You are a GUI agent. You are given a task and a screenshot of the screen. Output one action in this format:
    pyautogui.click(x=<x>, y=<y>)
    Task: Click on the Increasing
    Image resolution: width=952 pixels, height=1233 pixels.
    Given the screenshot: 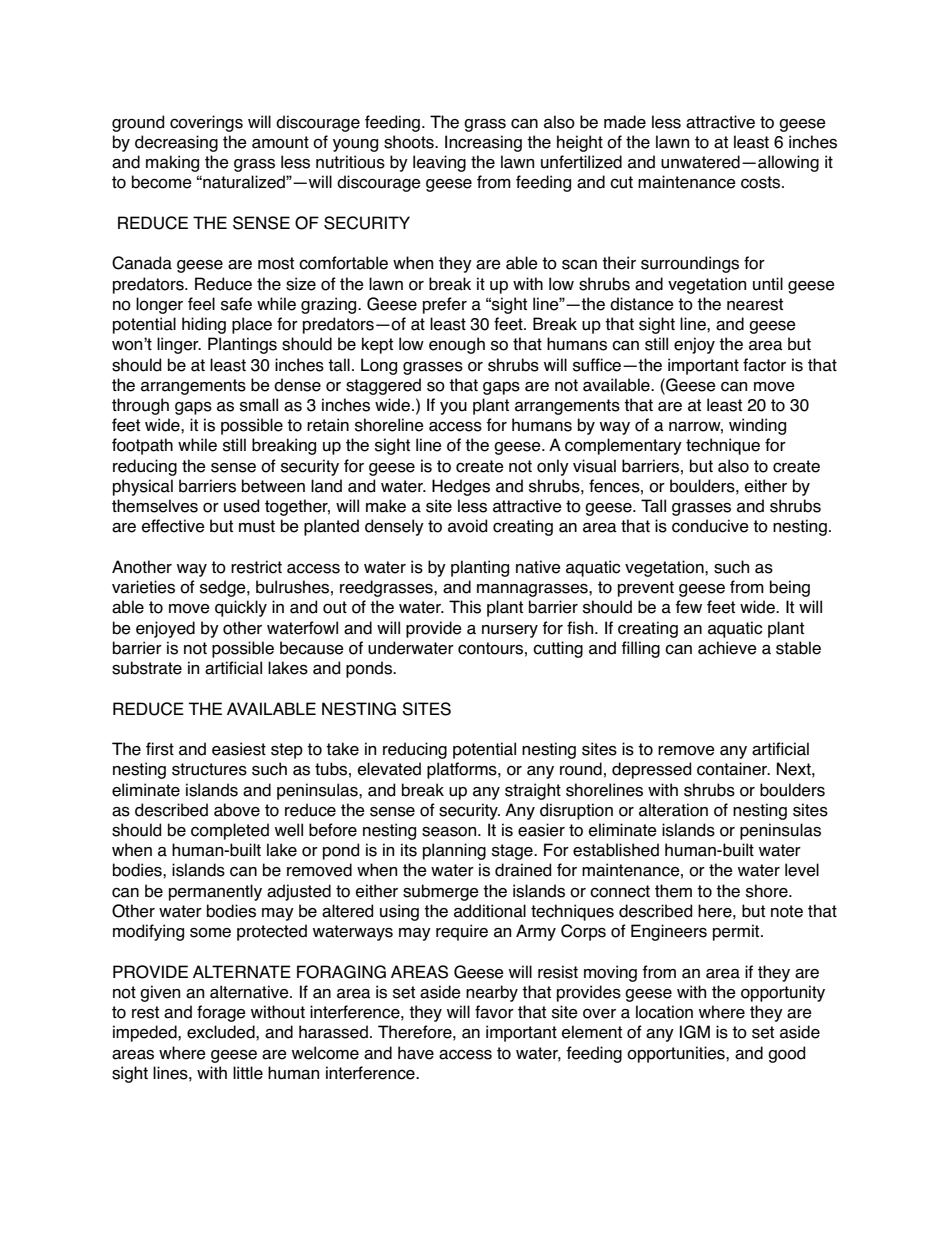 What is the action you would take?
    pyautogui.click(x=483, y=143)
